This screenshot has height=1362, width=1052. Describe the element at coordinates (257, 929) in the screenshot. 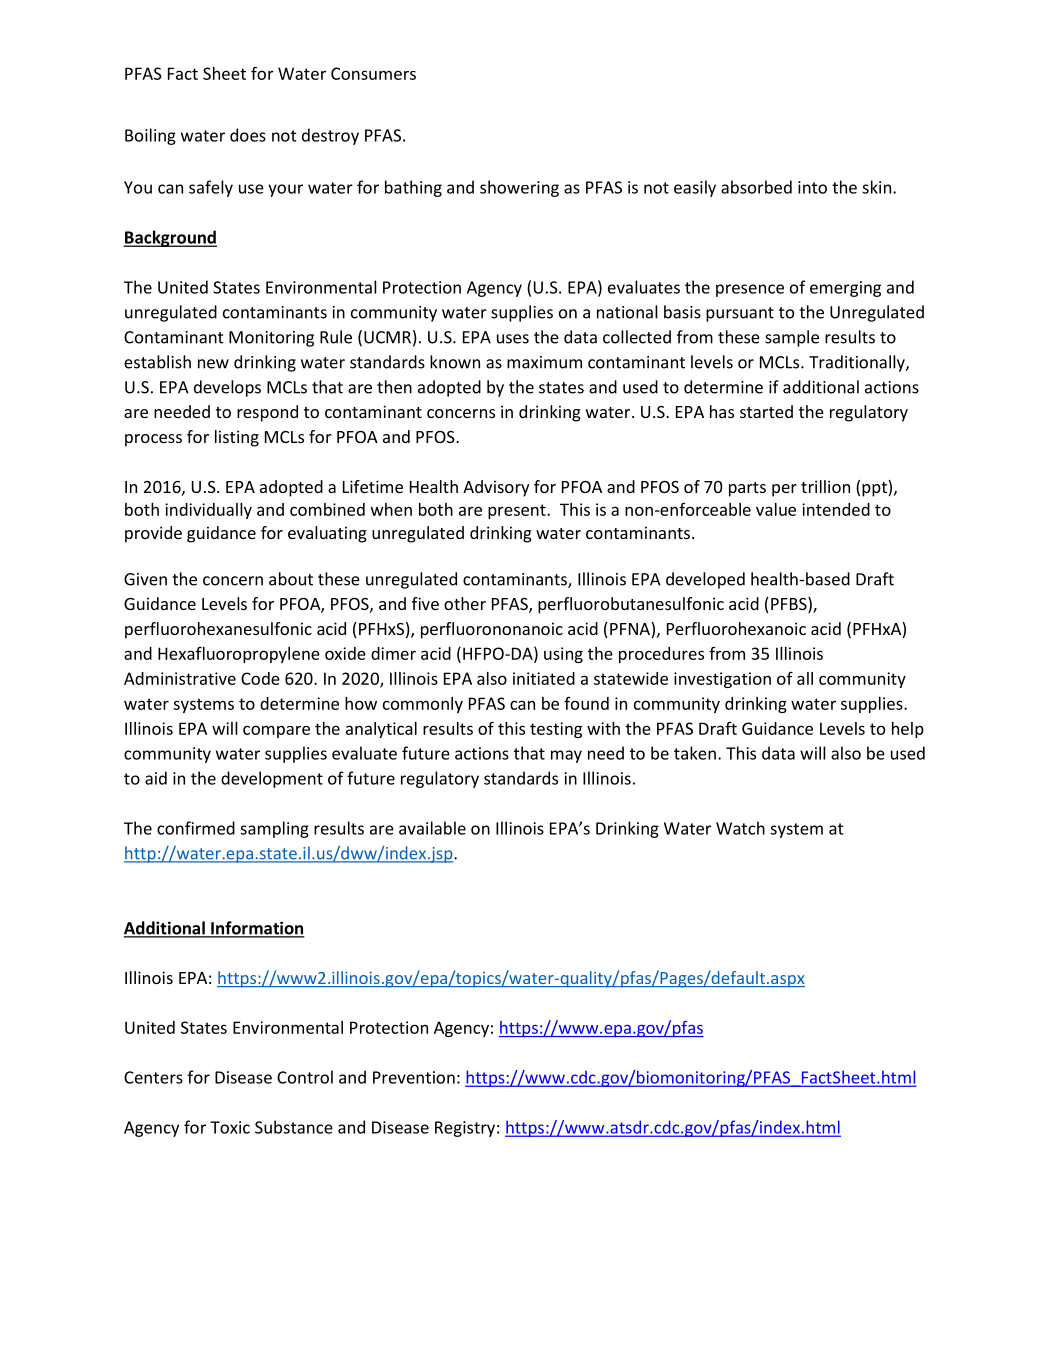

I see `Information` at that location.
